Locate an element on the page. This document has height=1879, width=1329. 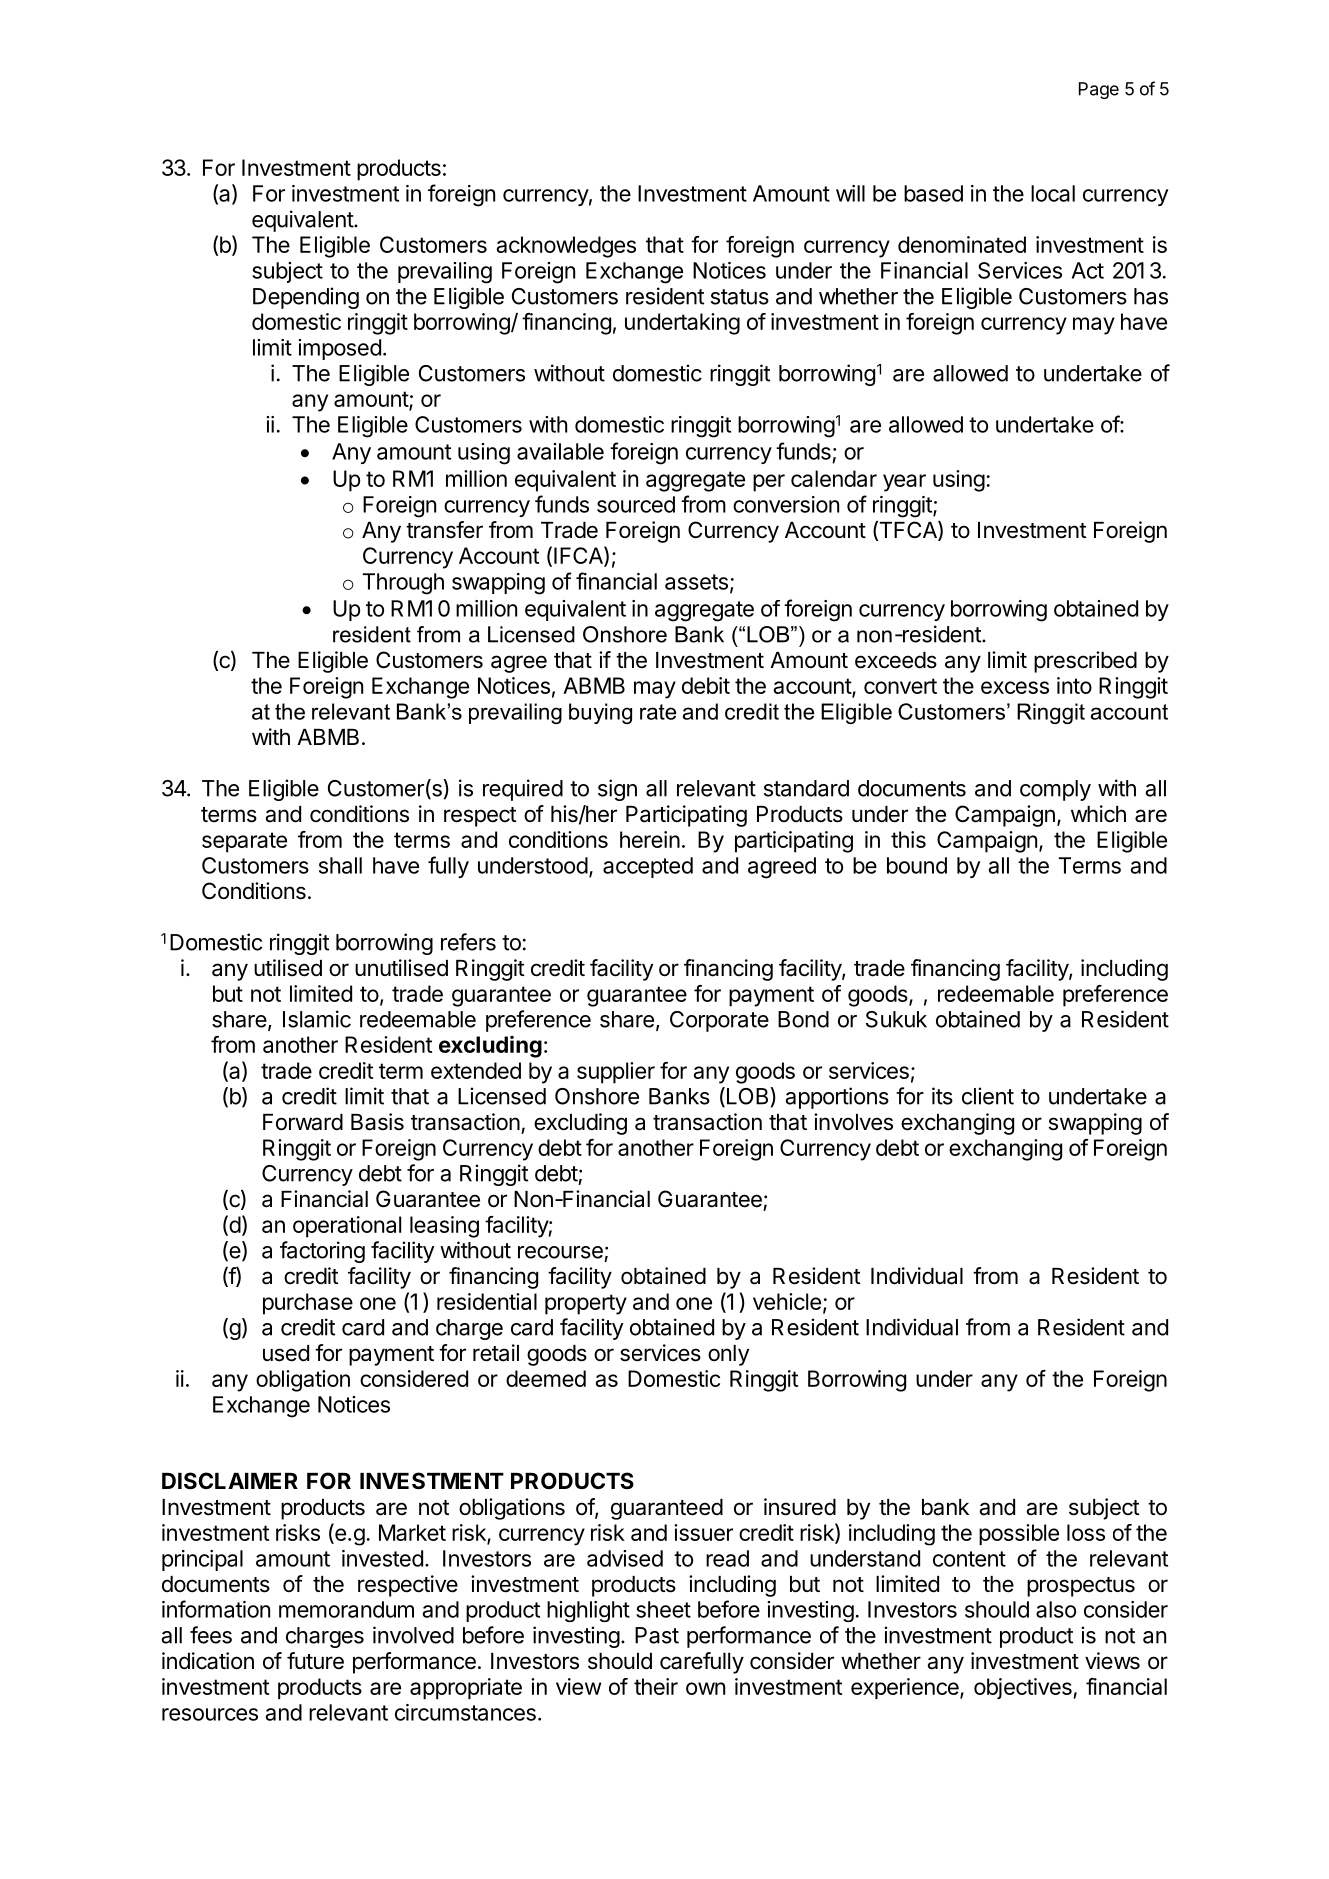
future is located at coordinates (315, 1661).
